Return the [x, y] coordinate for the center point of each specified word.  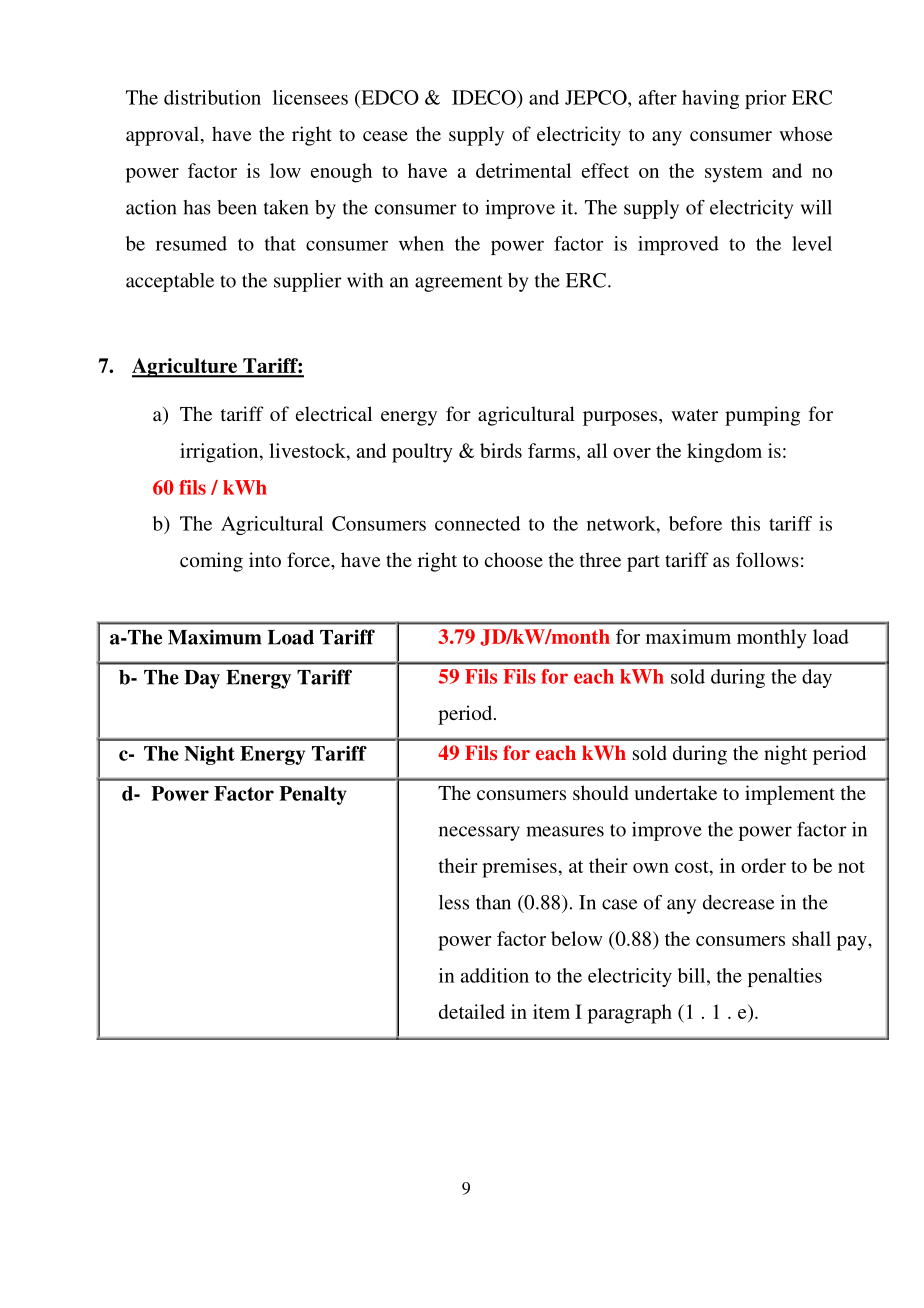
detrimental [523, 170]
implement [790, 795]
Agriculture [186, 368]
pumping [762, 416]
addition [495, 975]
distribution [212, 97]
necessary [479, 833]
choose [514, 559]
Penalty [313, 795]
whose [805, 133]
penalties [785, 977]
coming [211, 562]
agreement [458, 283]
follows [767, 559]
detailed [472, 1011]
